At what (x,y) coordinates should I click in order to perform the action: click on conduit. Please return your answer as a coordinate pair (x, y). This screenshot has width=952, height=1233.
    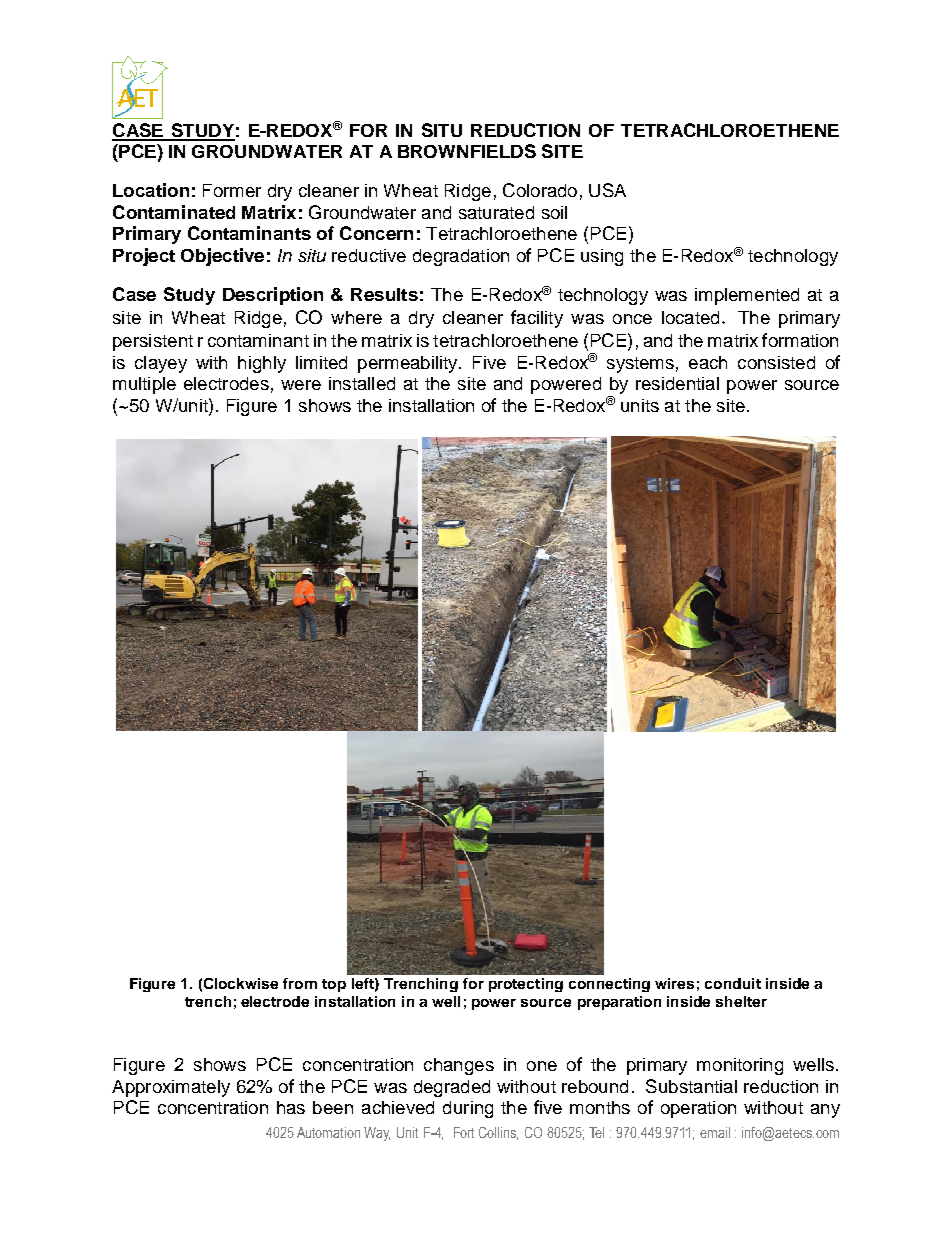
    Looking at the image, I should click on (733, 983).
